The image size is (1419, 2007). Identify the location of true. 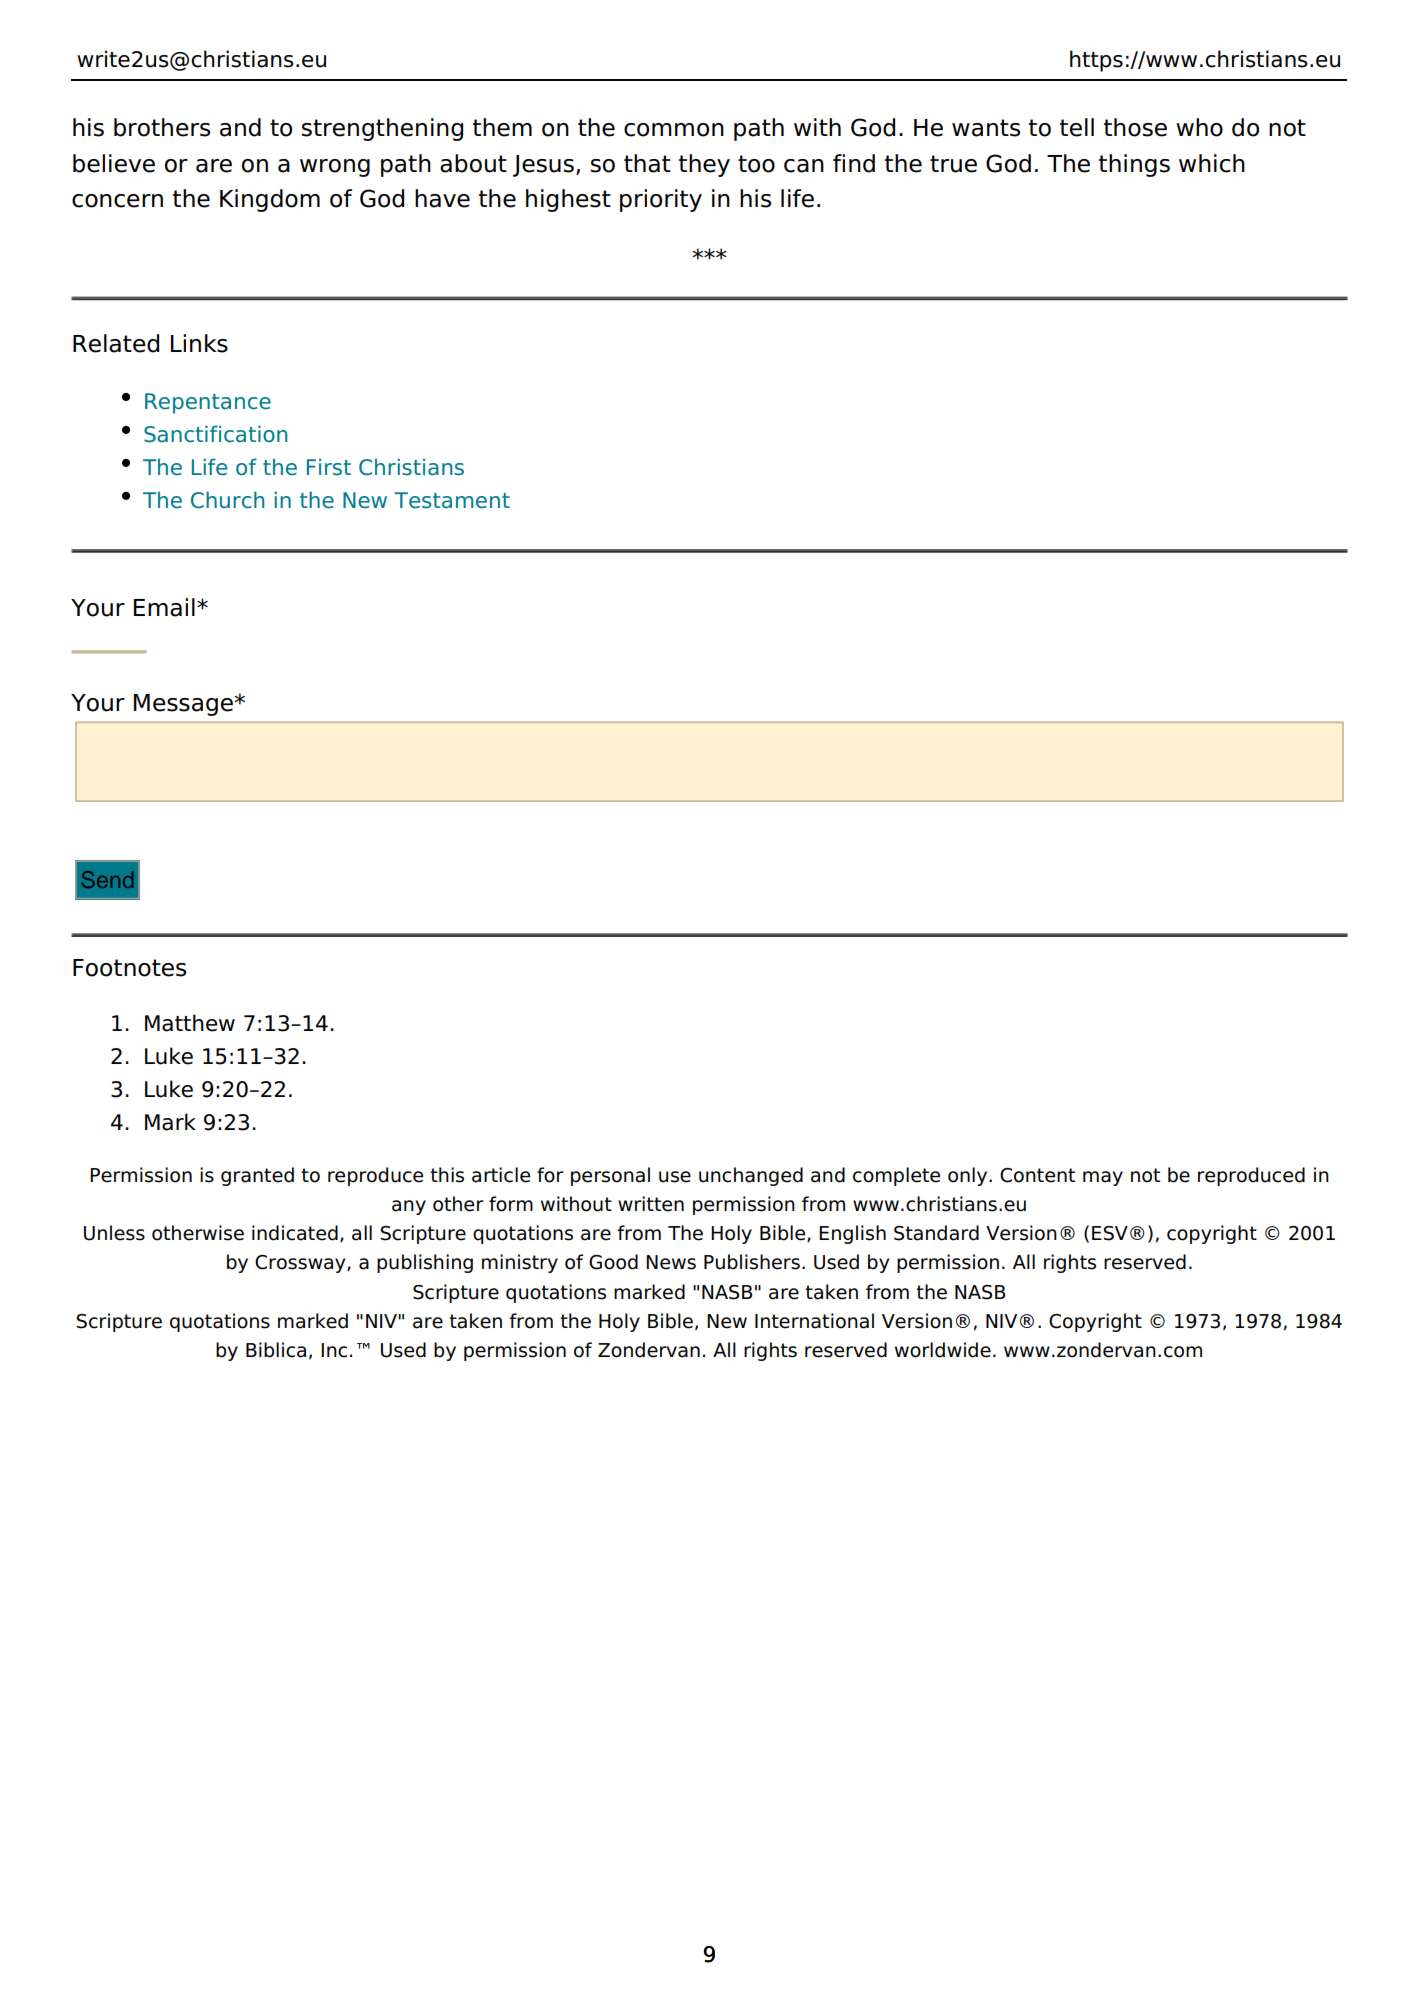
(953, 164).
